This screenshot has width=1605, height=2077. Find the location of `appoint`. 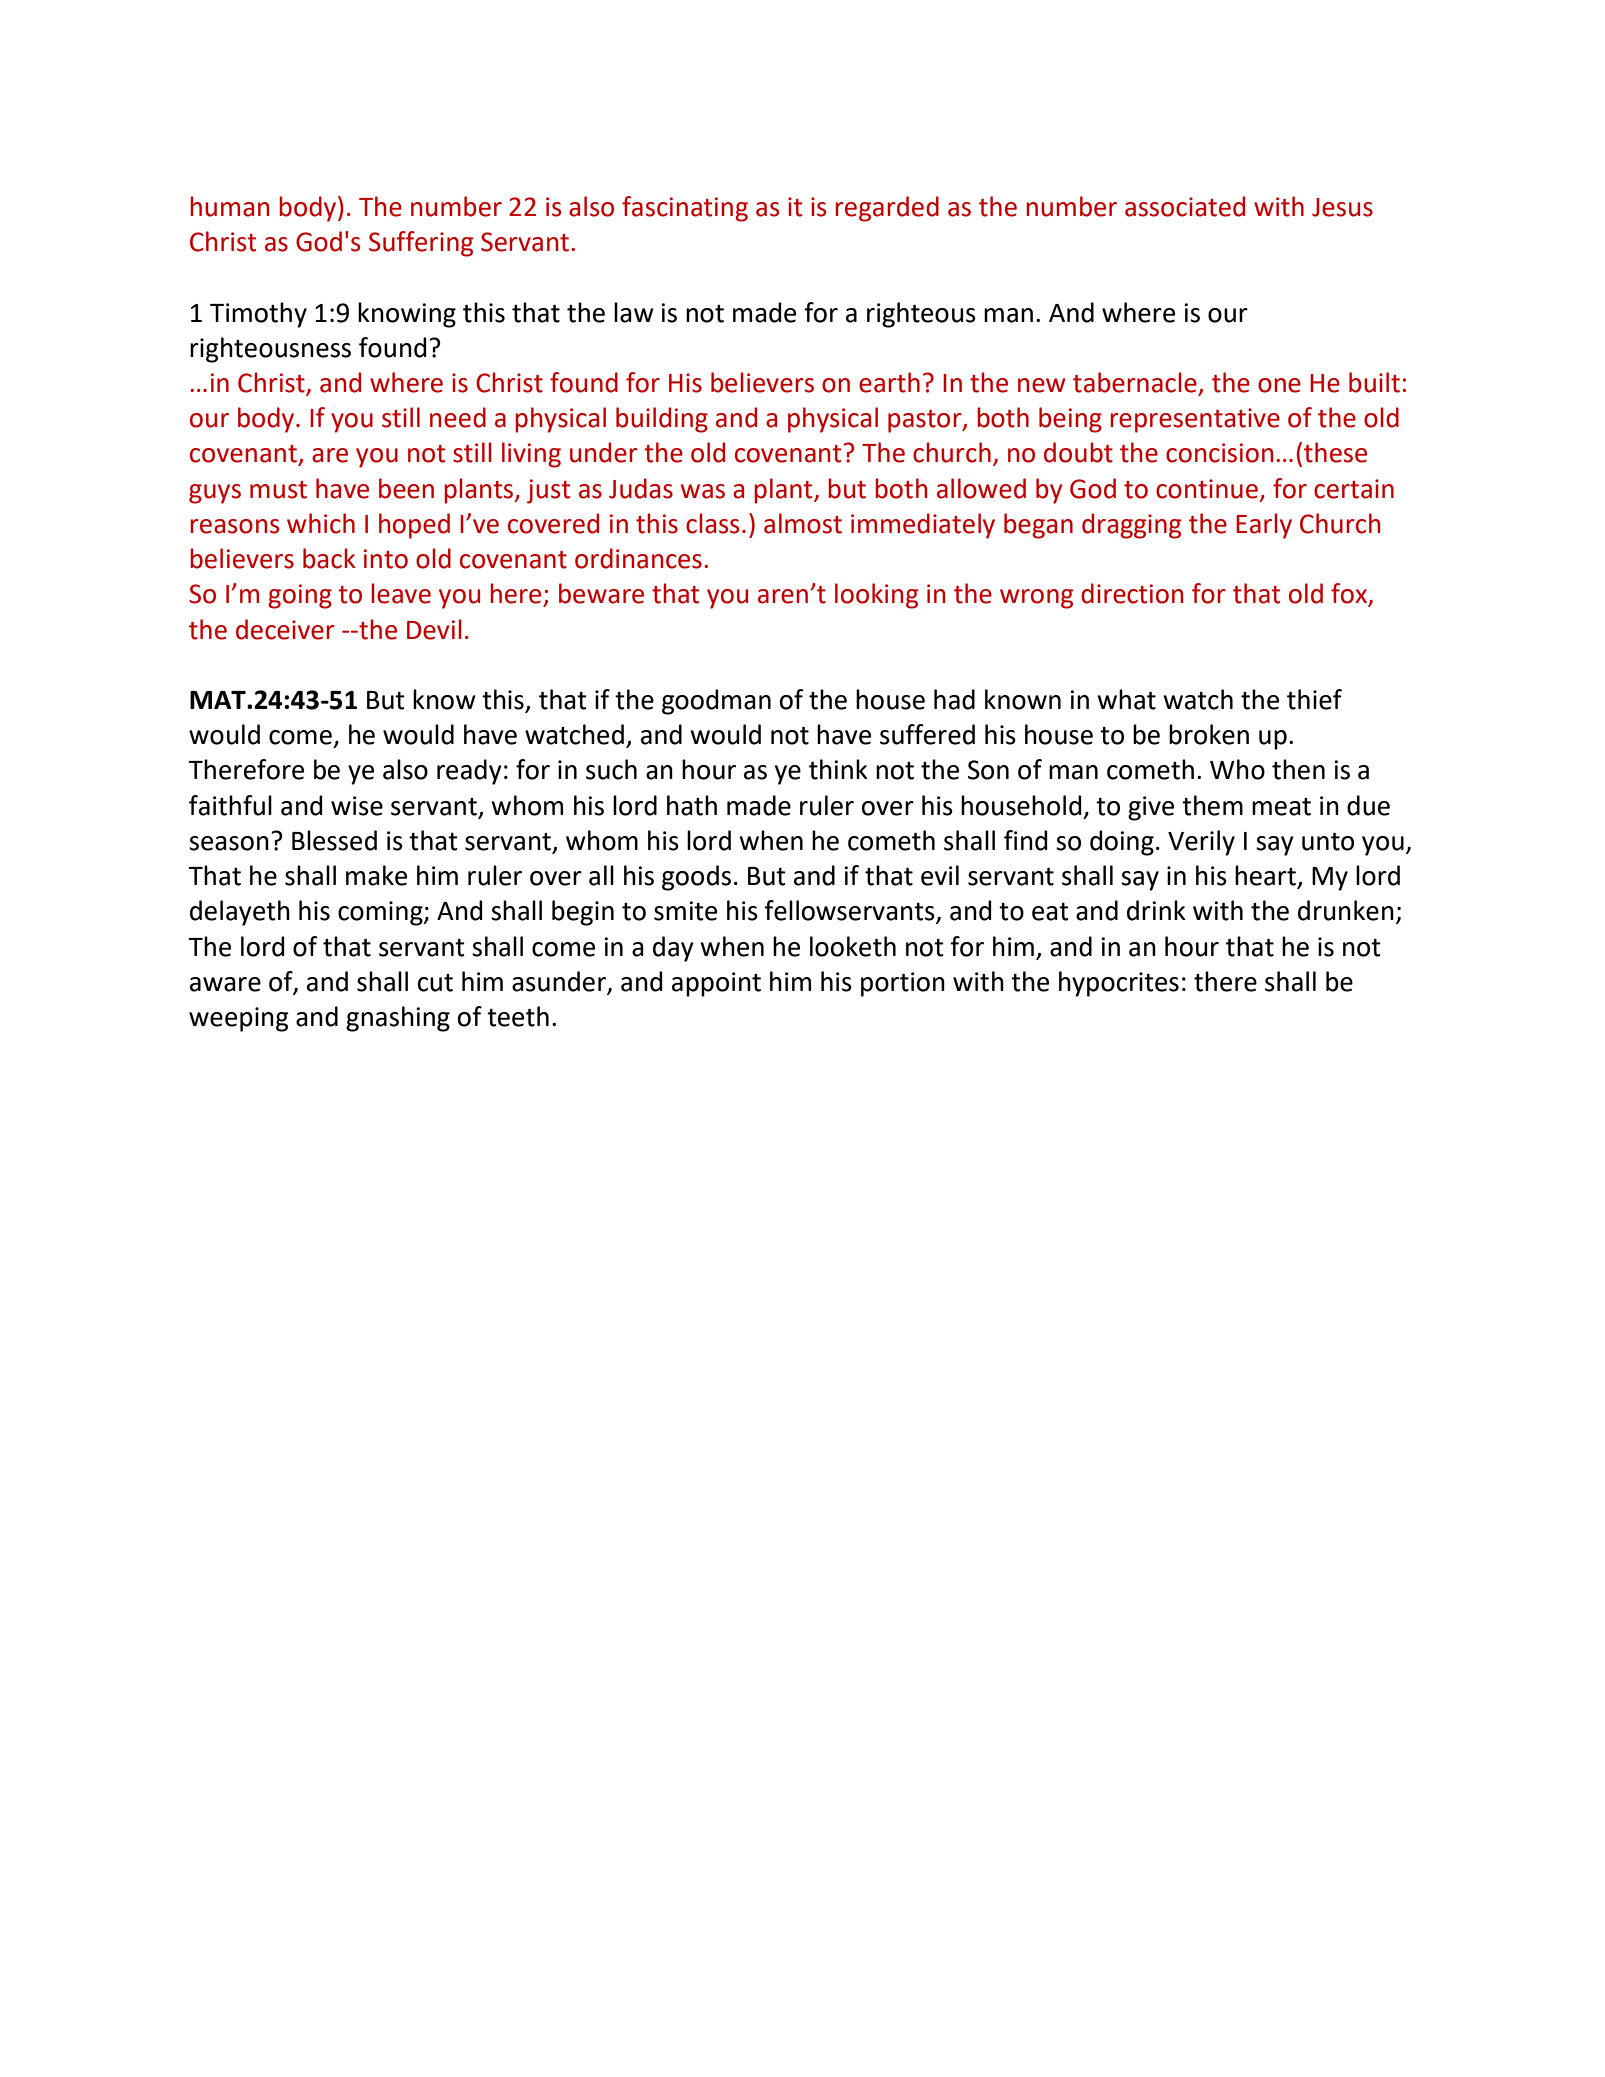

appoint is located at coordinates (716, 984).
